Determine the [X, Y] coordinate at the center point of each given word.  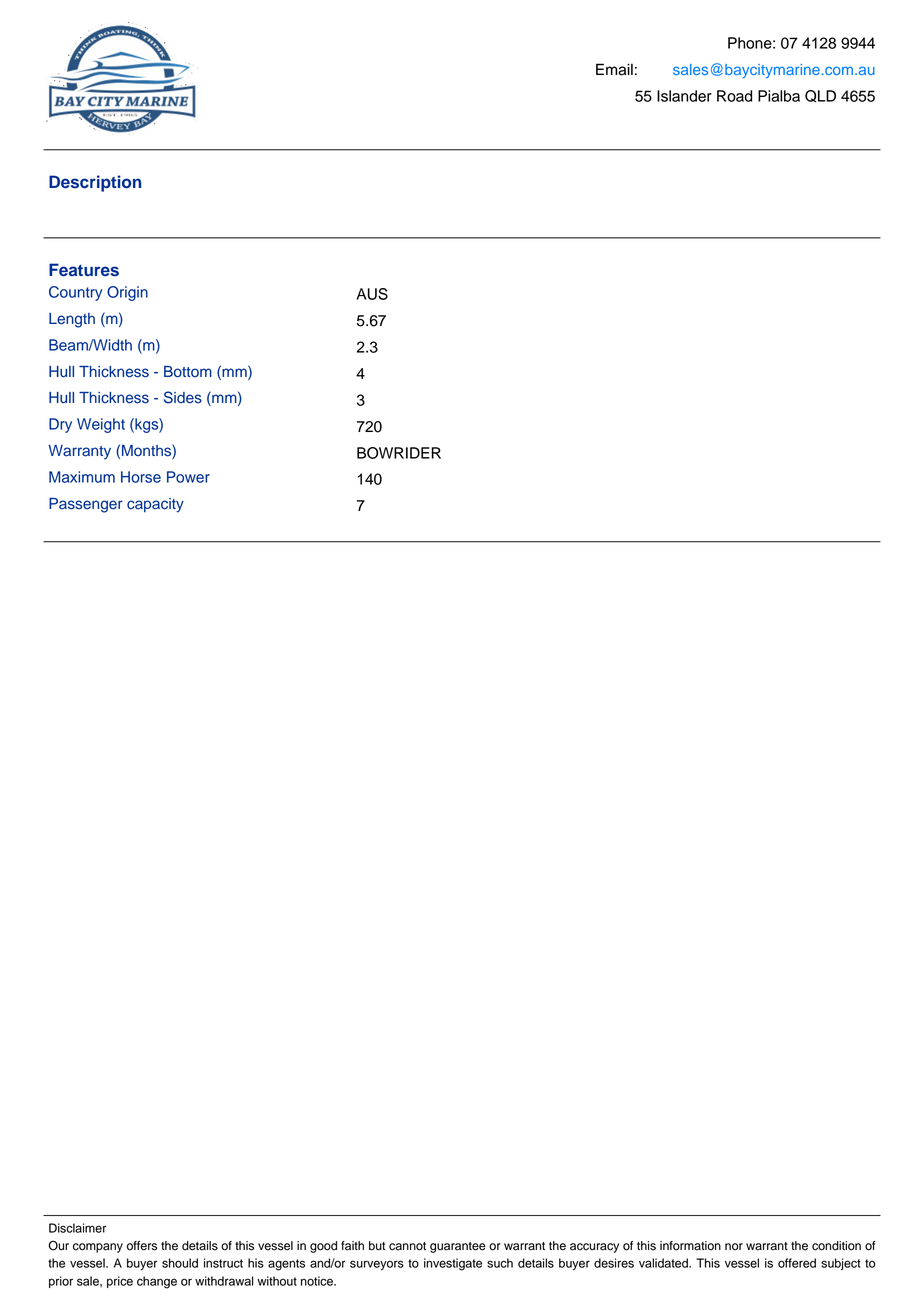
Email [614, 69]
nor [734, 1247]
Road [734, 96]
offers [142, 1246]
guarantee [458, 1247]
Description [95, 183]
